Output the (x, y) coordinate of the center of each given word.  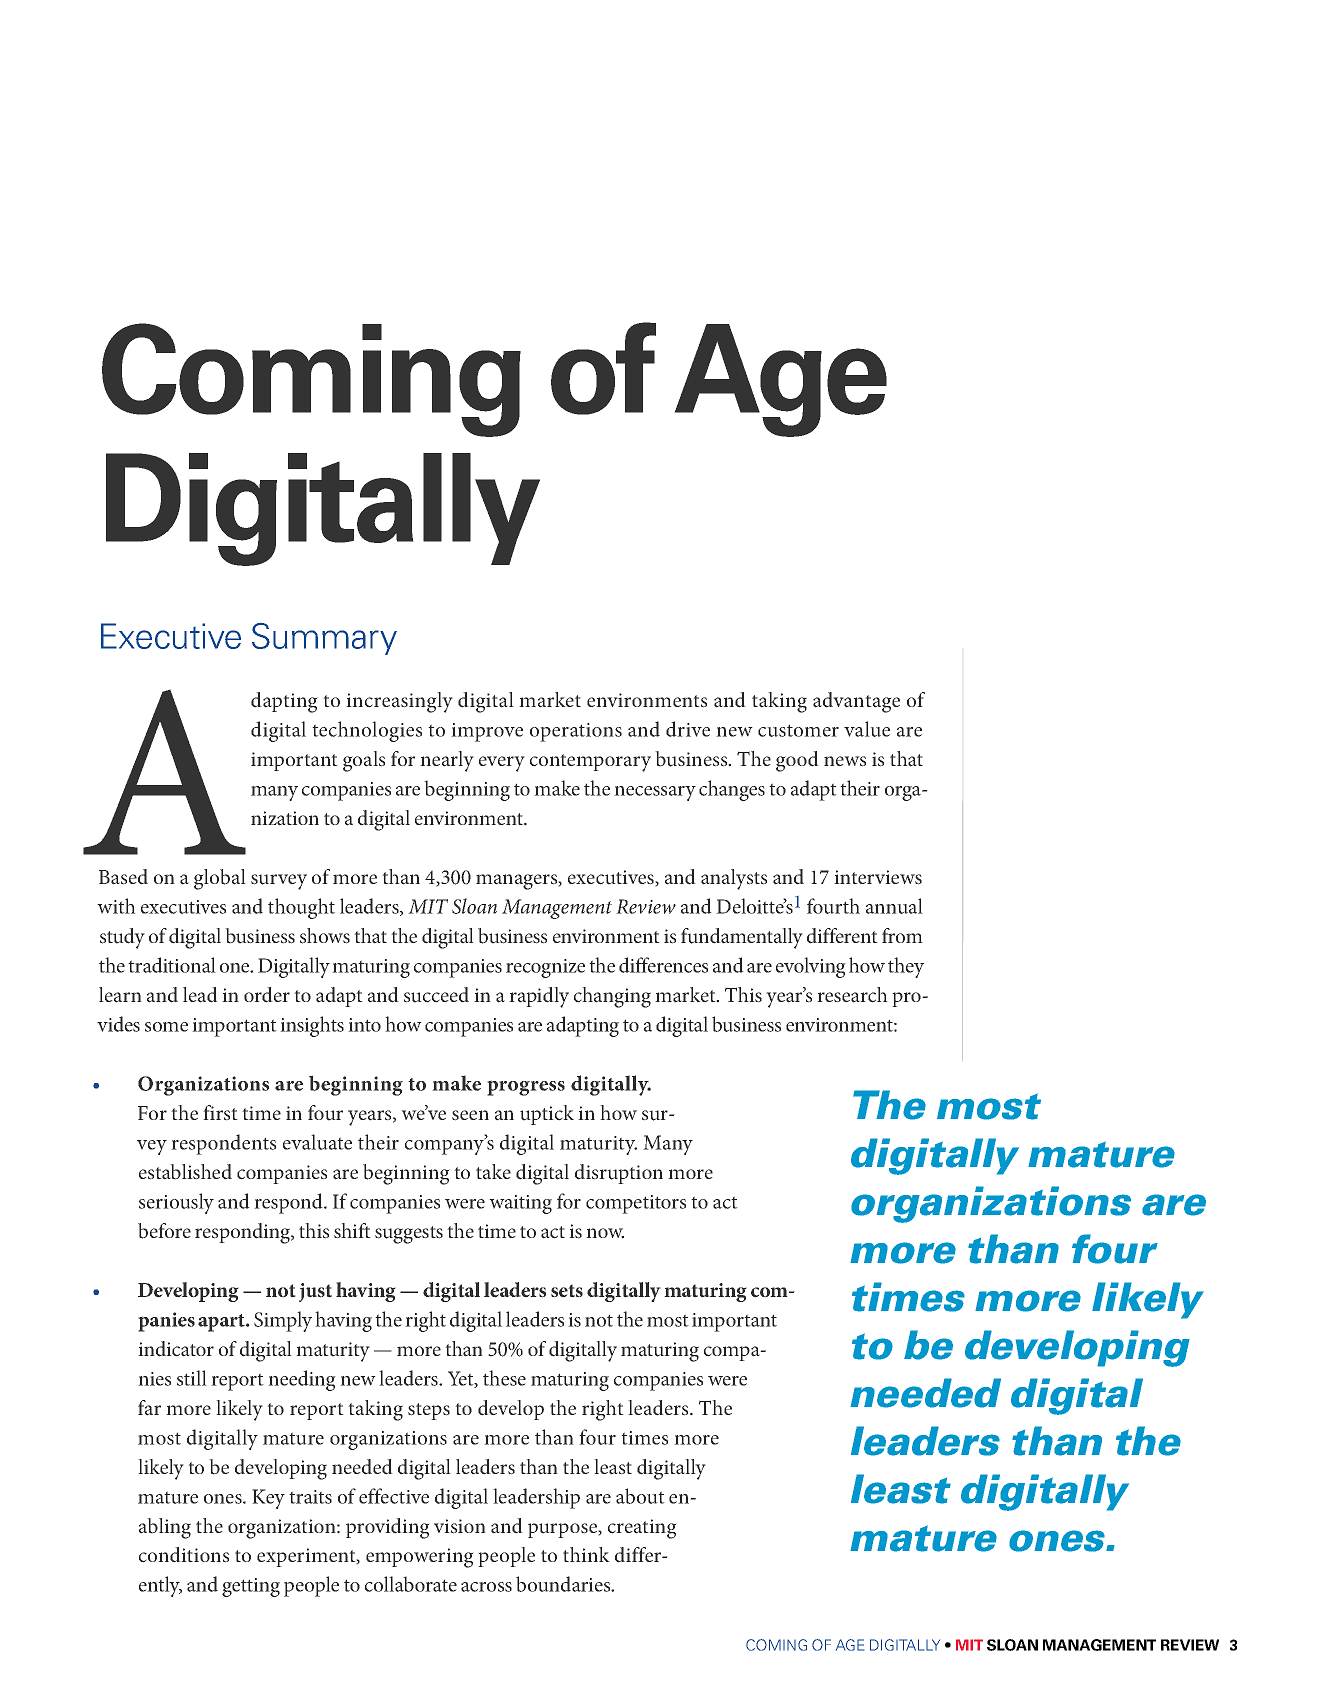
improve (487, 732)
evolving (811, 967)
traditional (172, 965)
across (486, 1587)
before (164, 1231)
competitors (636, 1204)
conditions (184, 1555)
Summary (324, 639)
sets (567, 1291)
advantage (856, 702)
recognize (545, 968)
